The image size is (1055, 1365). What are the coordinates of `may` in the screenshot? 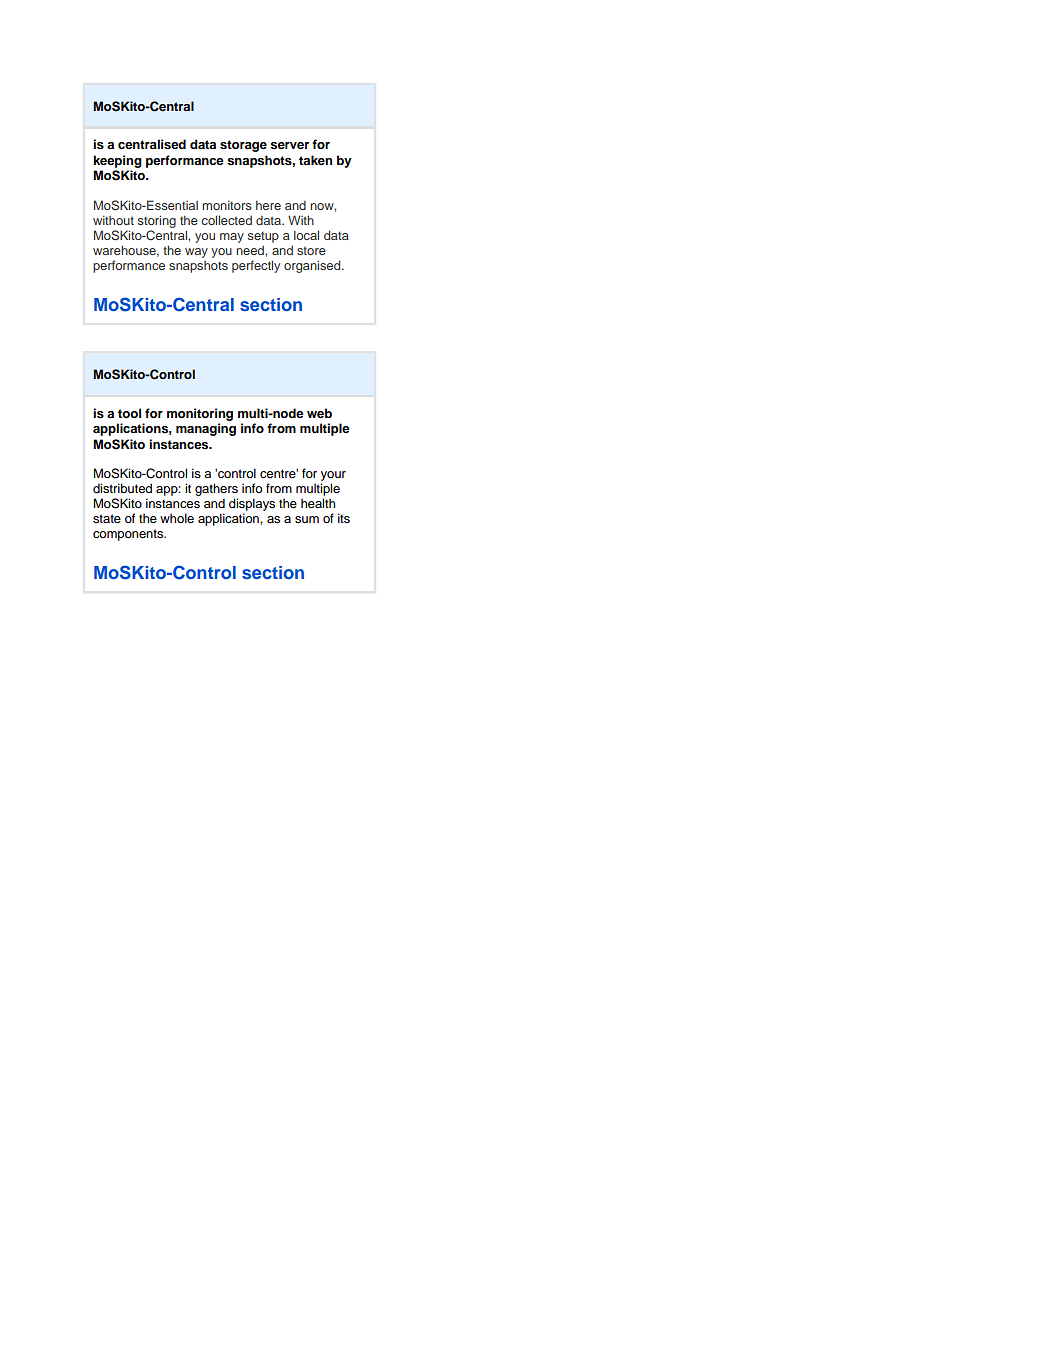 It's located at (232, 238).
